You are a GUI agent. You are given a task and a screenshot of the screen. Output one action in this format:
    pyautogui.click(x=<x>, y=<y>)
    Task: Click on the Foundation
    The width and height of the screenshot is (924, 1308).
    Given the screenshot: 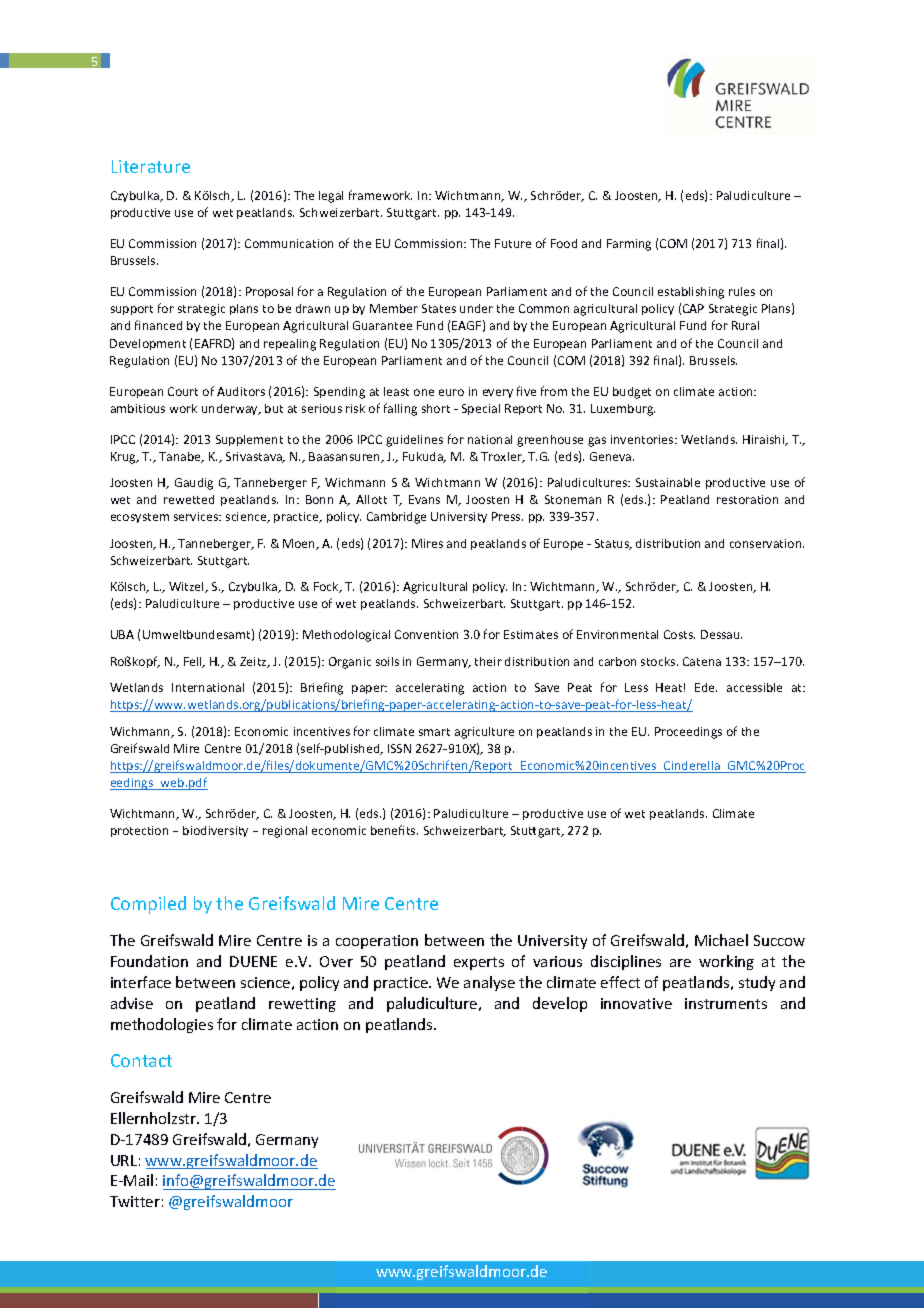 What is the action you would take?
    pyautogui.click(x=149, y=961)
